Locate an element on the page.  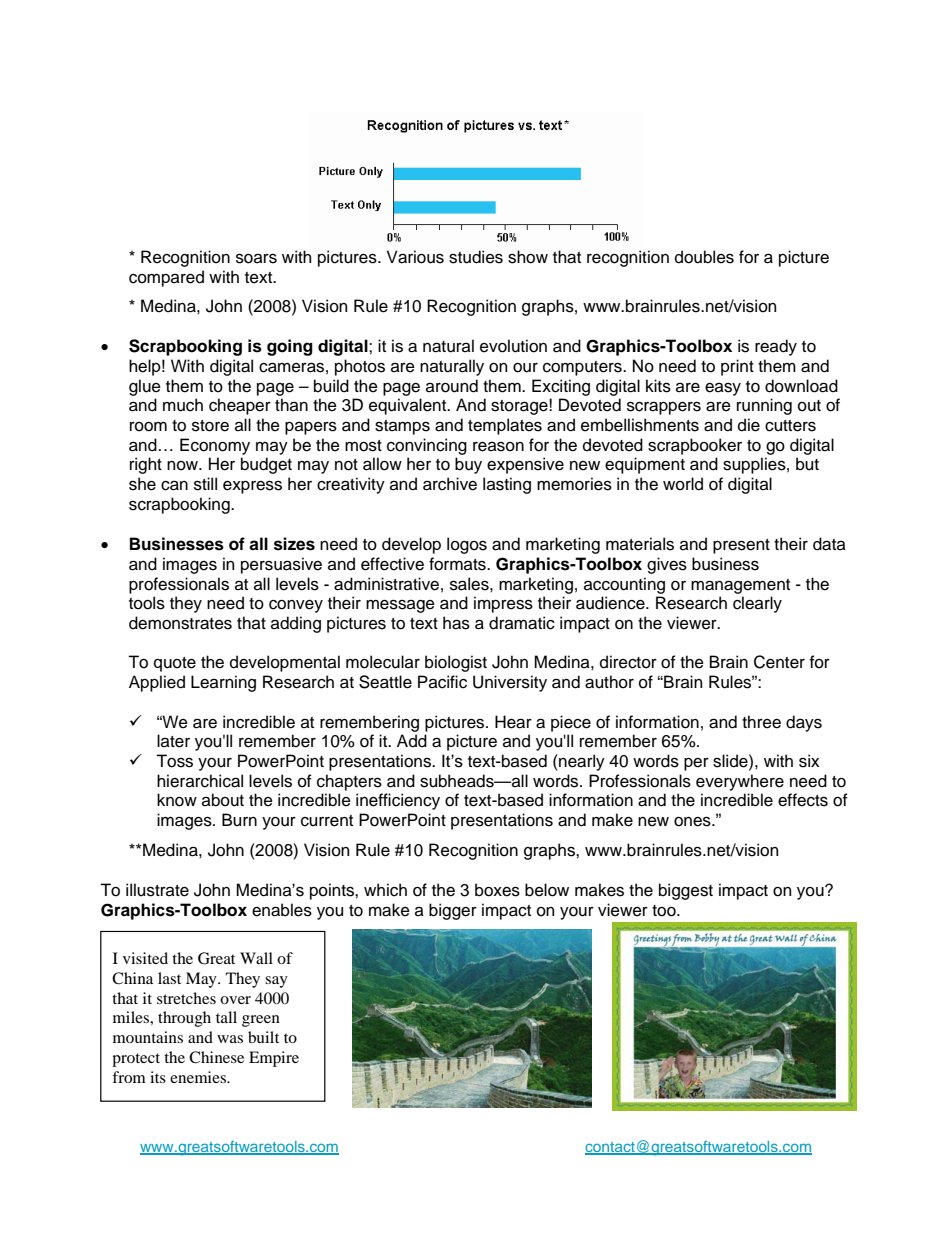
logos is located at coordinates (467, 545).
